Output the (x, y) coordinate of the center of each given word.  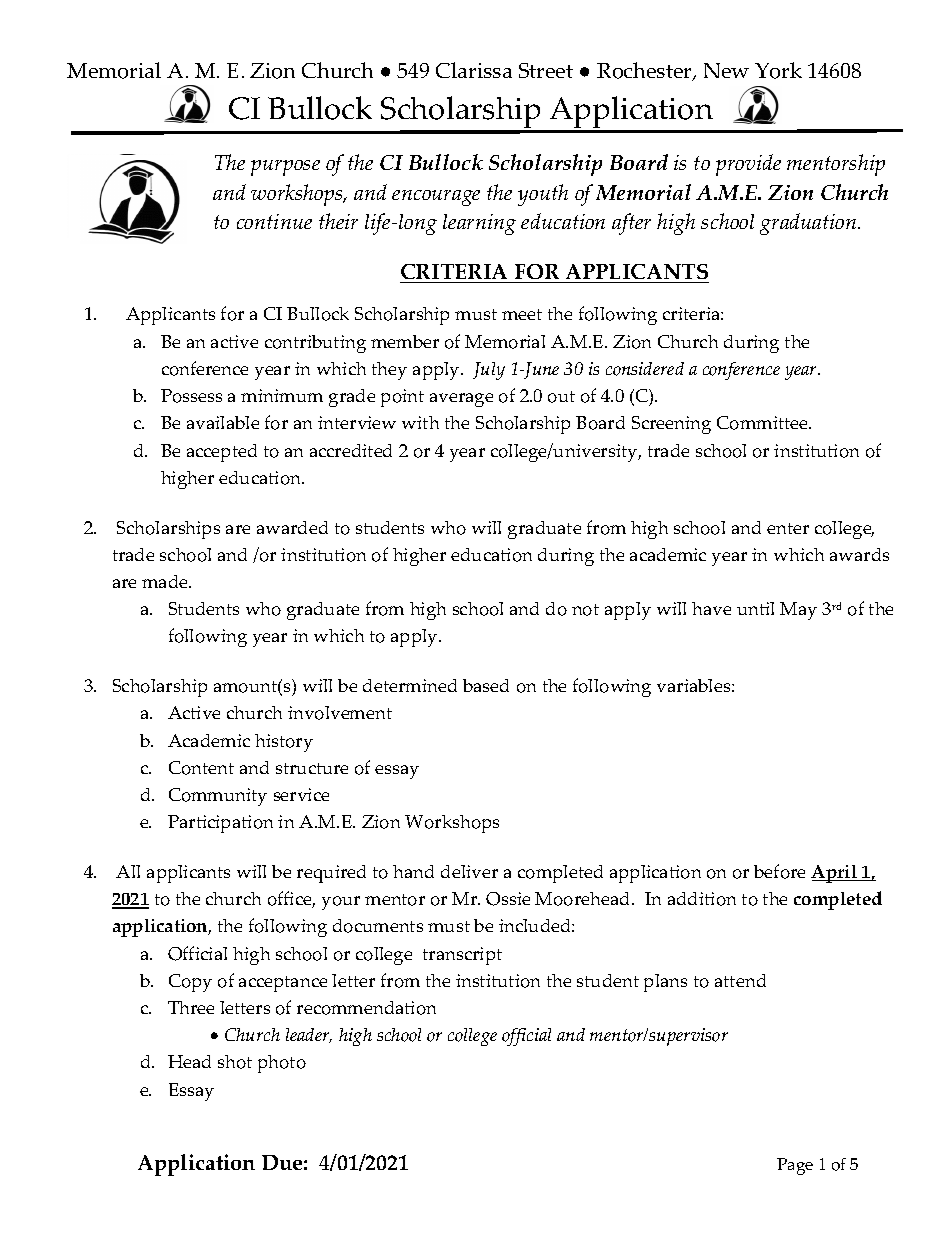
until (755, 608)
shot (235, 1062)
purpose (285, 168)
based (486, 685)
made (166, 581)
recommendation (366, 1008)
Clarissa (474, 70)
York (778, 70)
